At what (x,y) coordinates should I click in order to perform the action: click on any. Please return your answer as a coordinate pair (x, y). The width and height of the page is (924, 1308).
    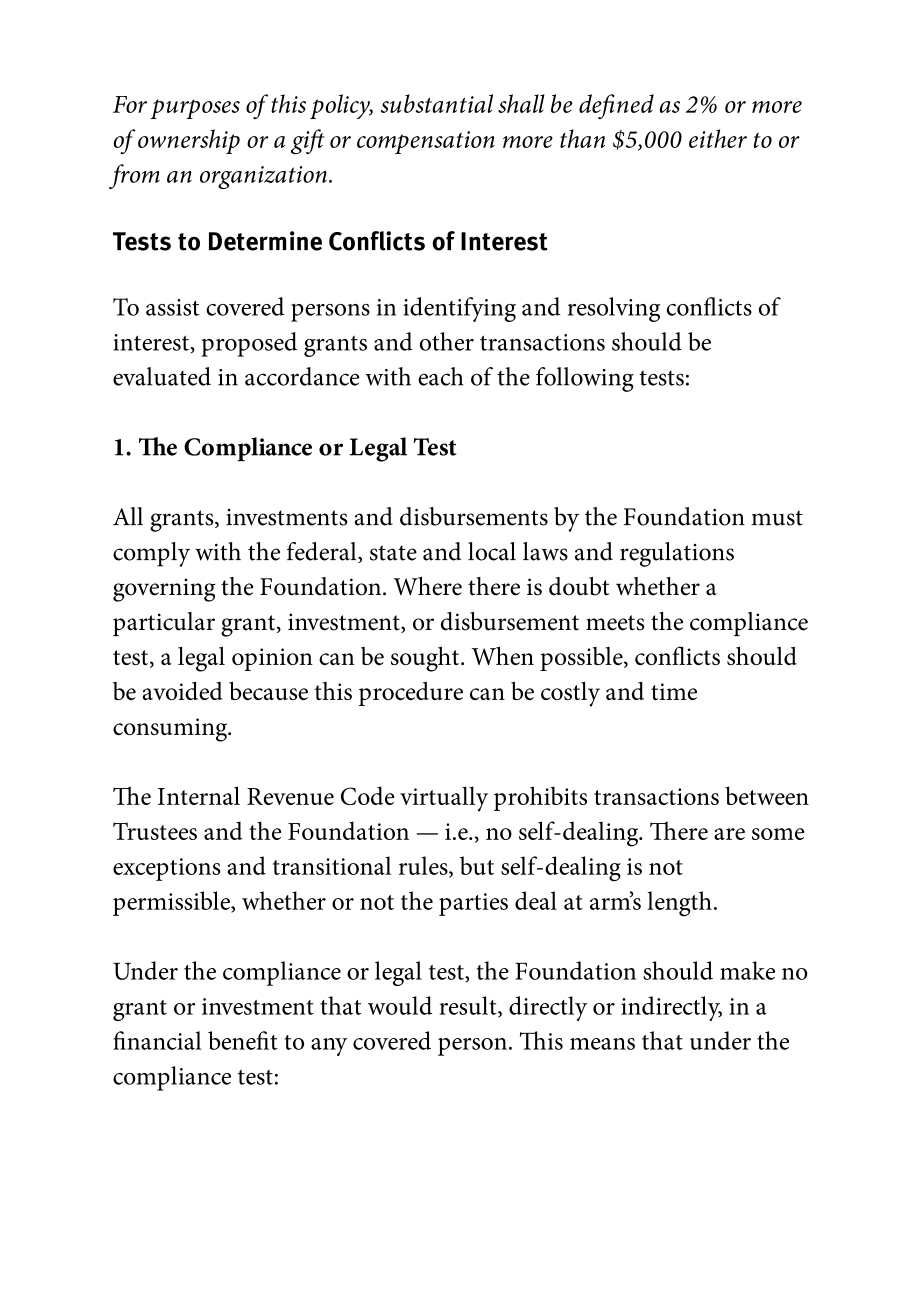
    Looking at the image, I should click on (329, 1047).
